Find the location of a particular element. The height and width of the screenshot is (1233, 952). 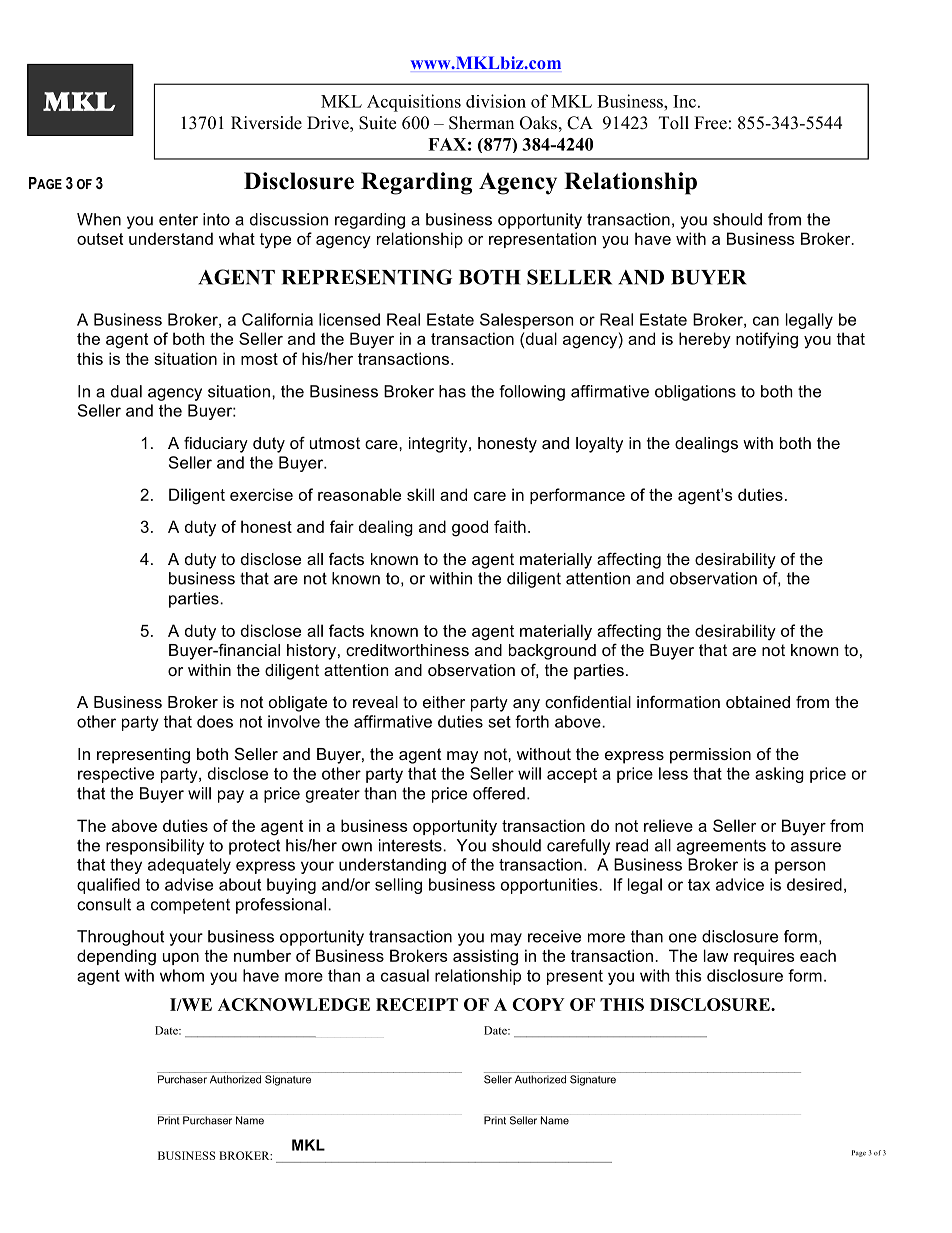

Free is located at coordinates (710, 123).
